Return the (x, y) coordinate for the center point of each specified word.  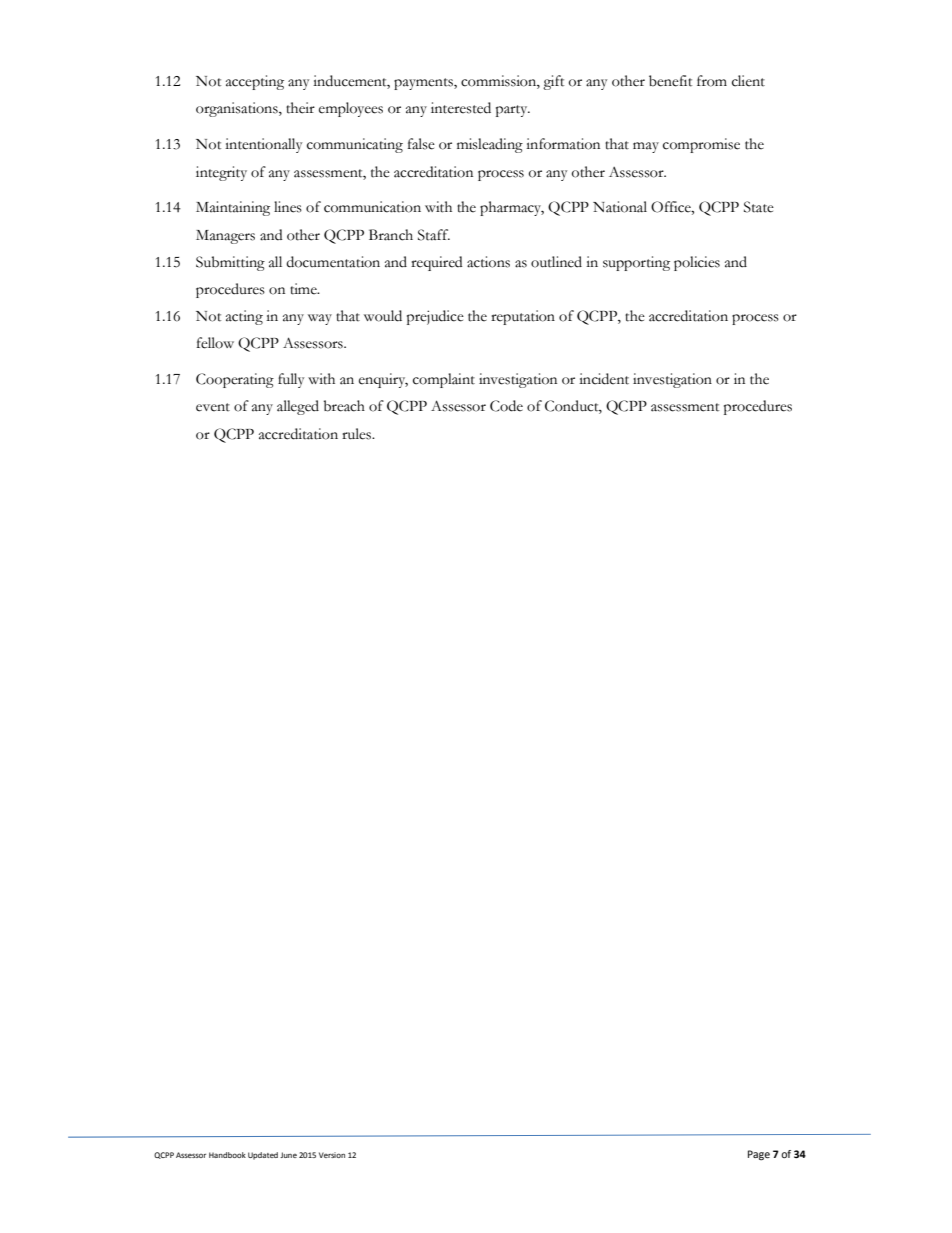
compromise (701, 145)
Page (759, 1155)
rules (358, 434)
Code (506, 406)
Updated (263, 1156)
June (288, 1155)
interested (461, 108)
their (300, 108)
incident (604, 379)
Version (332, 1155)
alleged (298, 407)
